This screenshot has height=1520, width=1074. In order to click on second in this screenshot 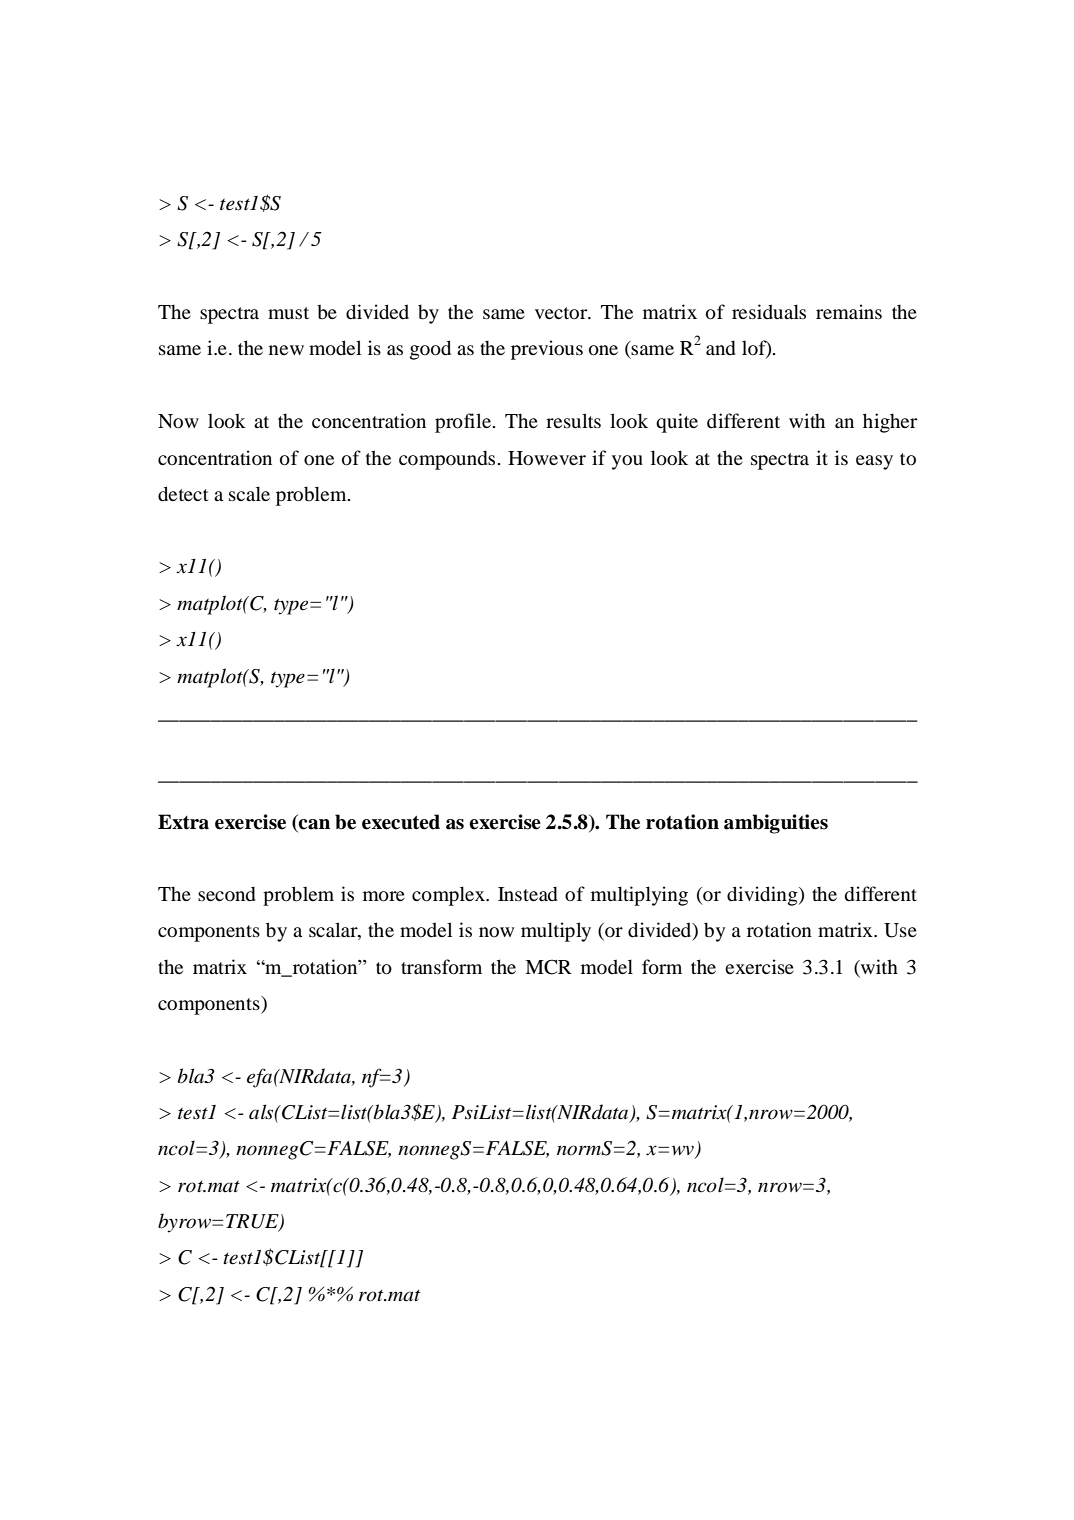, I will do `click(227, 894)`.
